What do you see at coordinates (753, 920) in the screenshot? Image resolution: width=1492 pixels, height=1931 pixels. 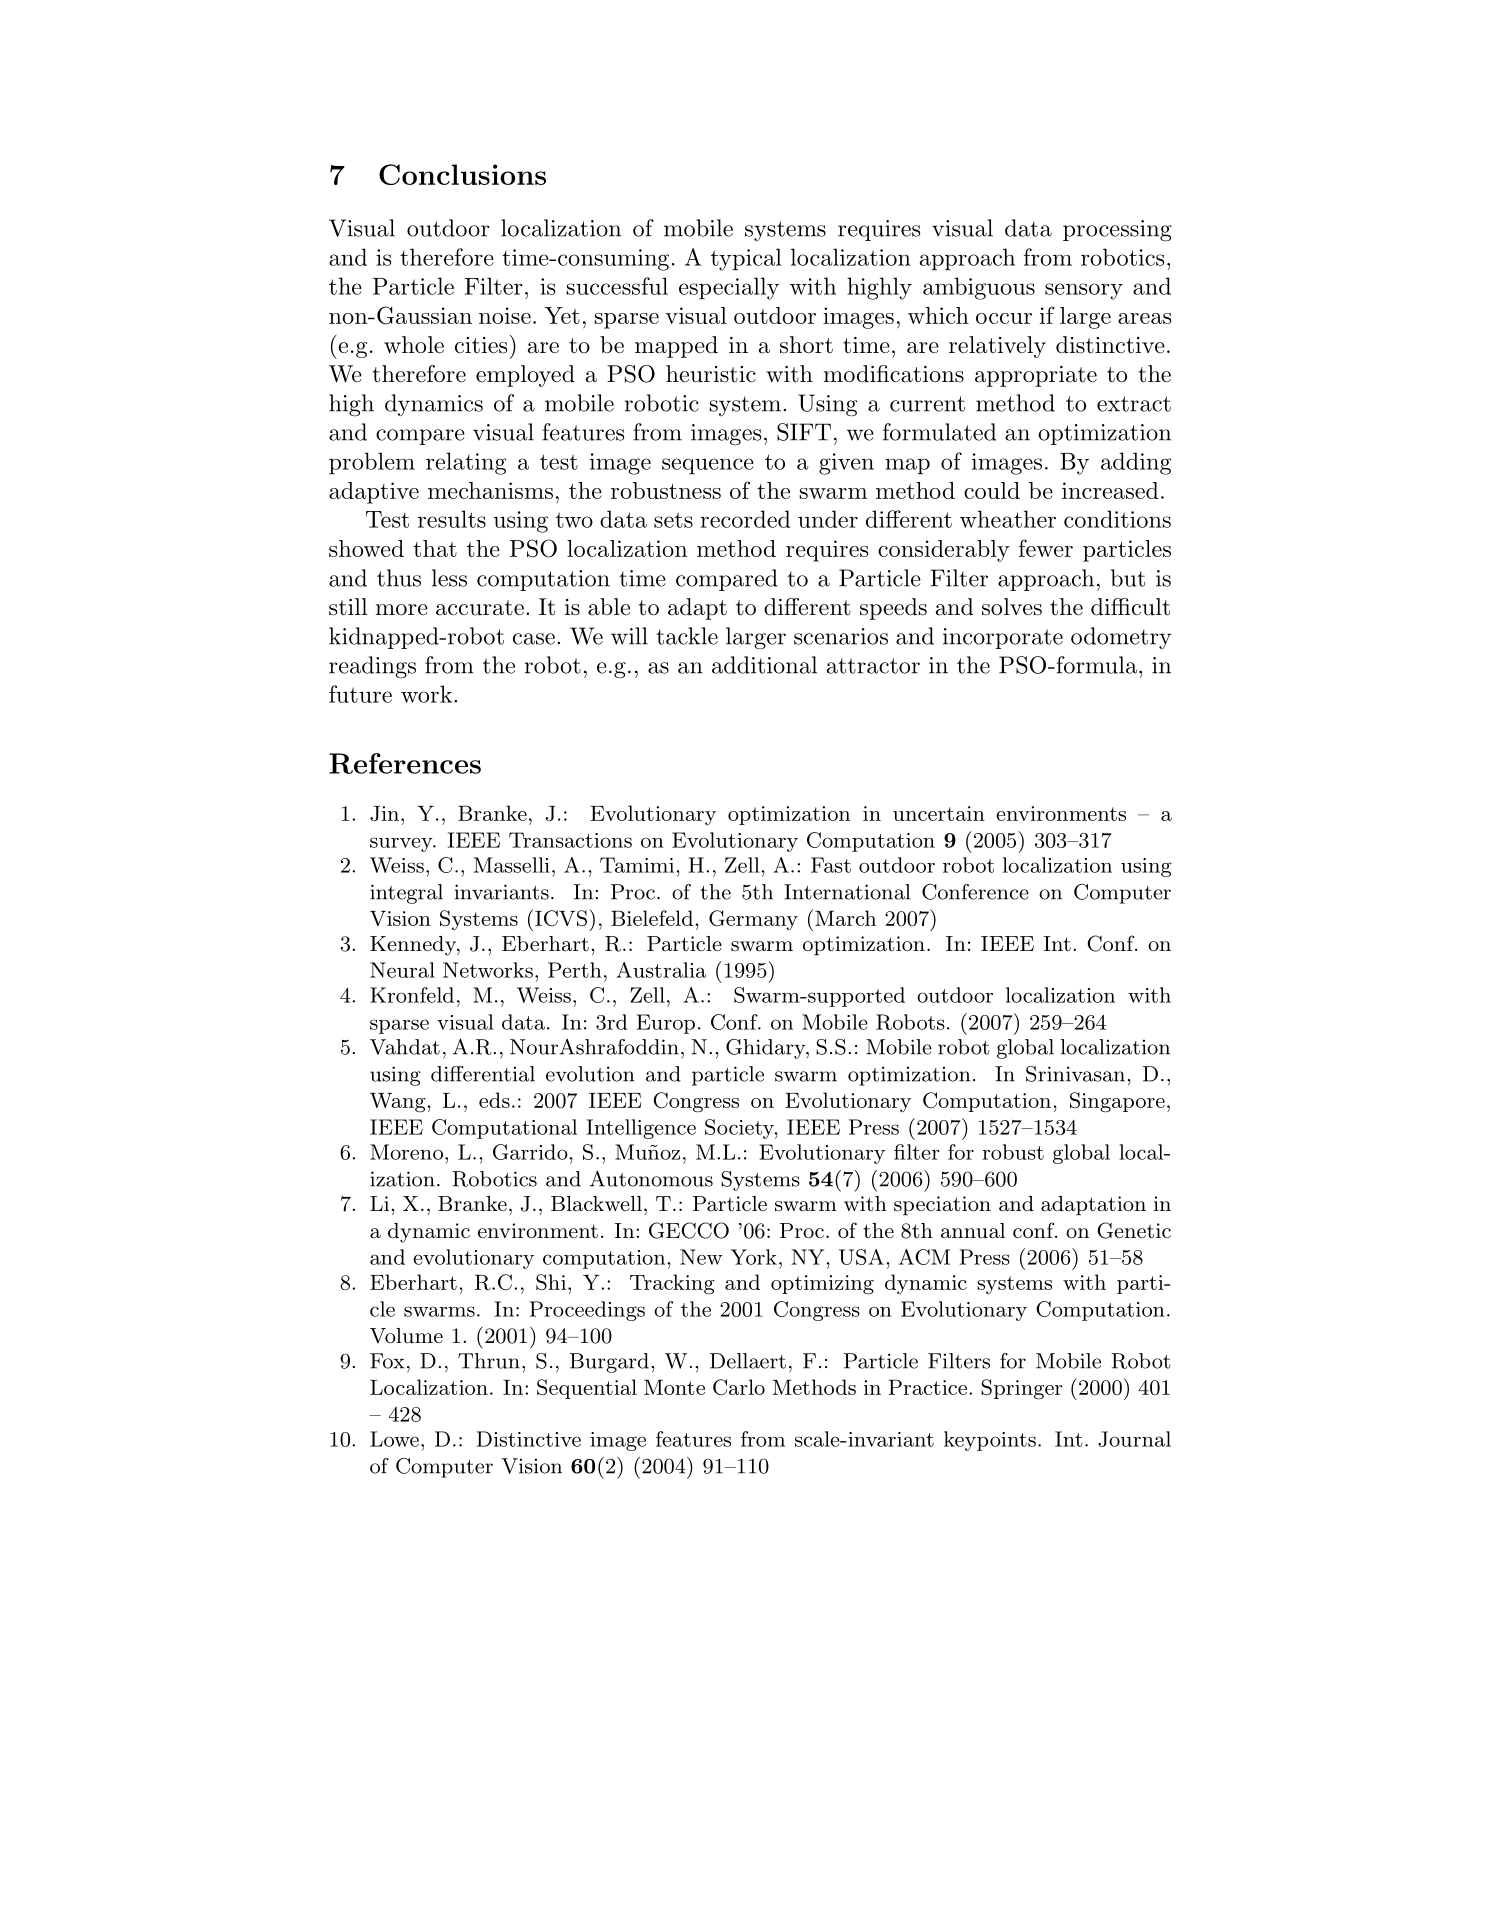 I see `Germany` at bounding box center [753, 920].
